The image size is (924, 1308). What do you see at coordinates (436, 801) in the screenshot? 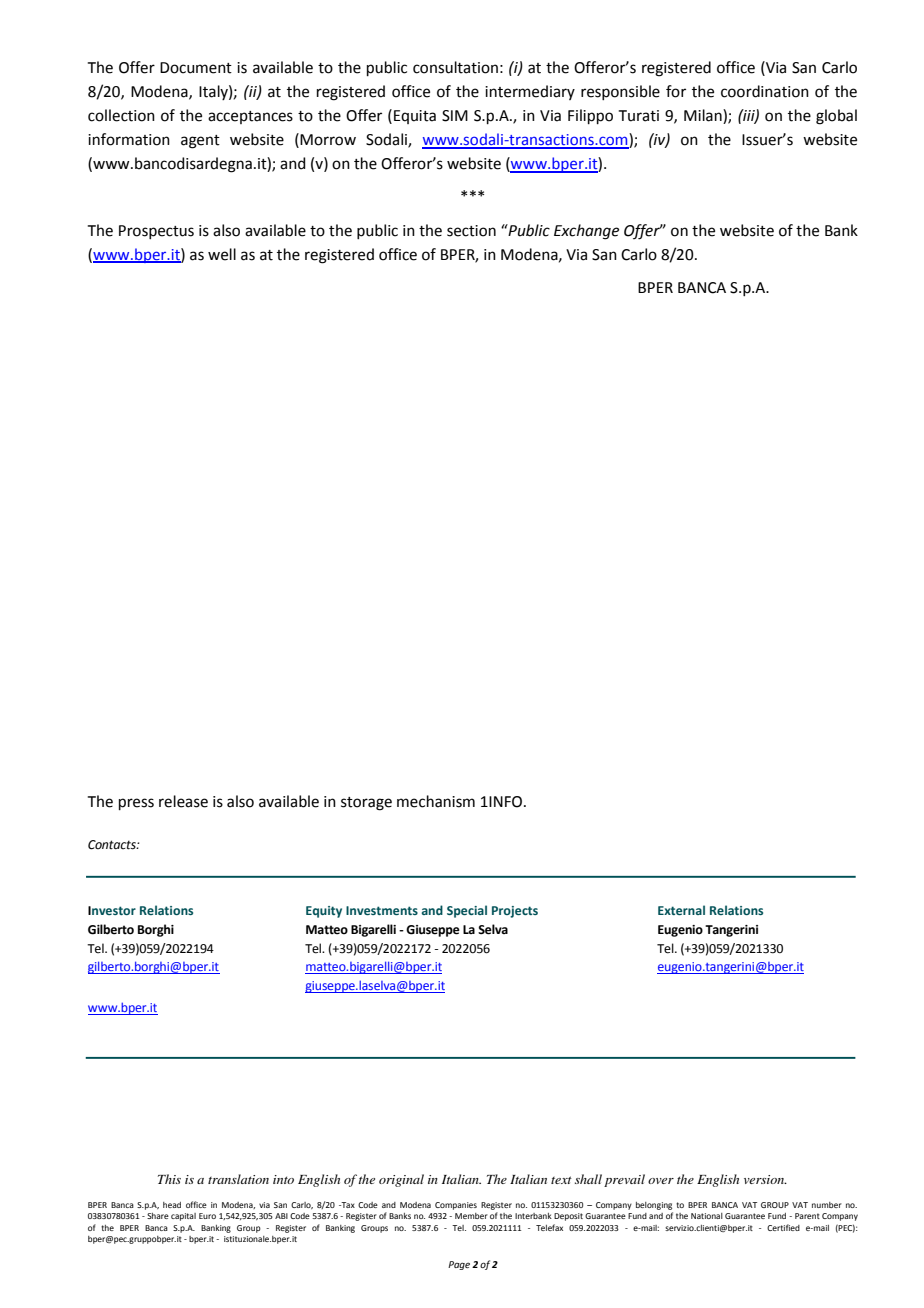
I see `mechanism` at bounding box center [436, 801].
